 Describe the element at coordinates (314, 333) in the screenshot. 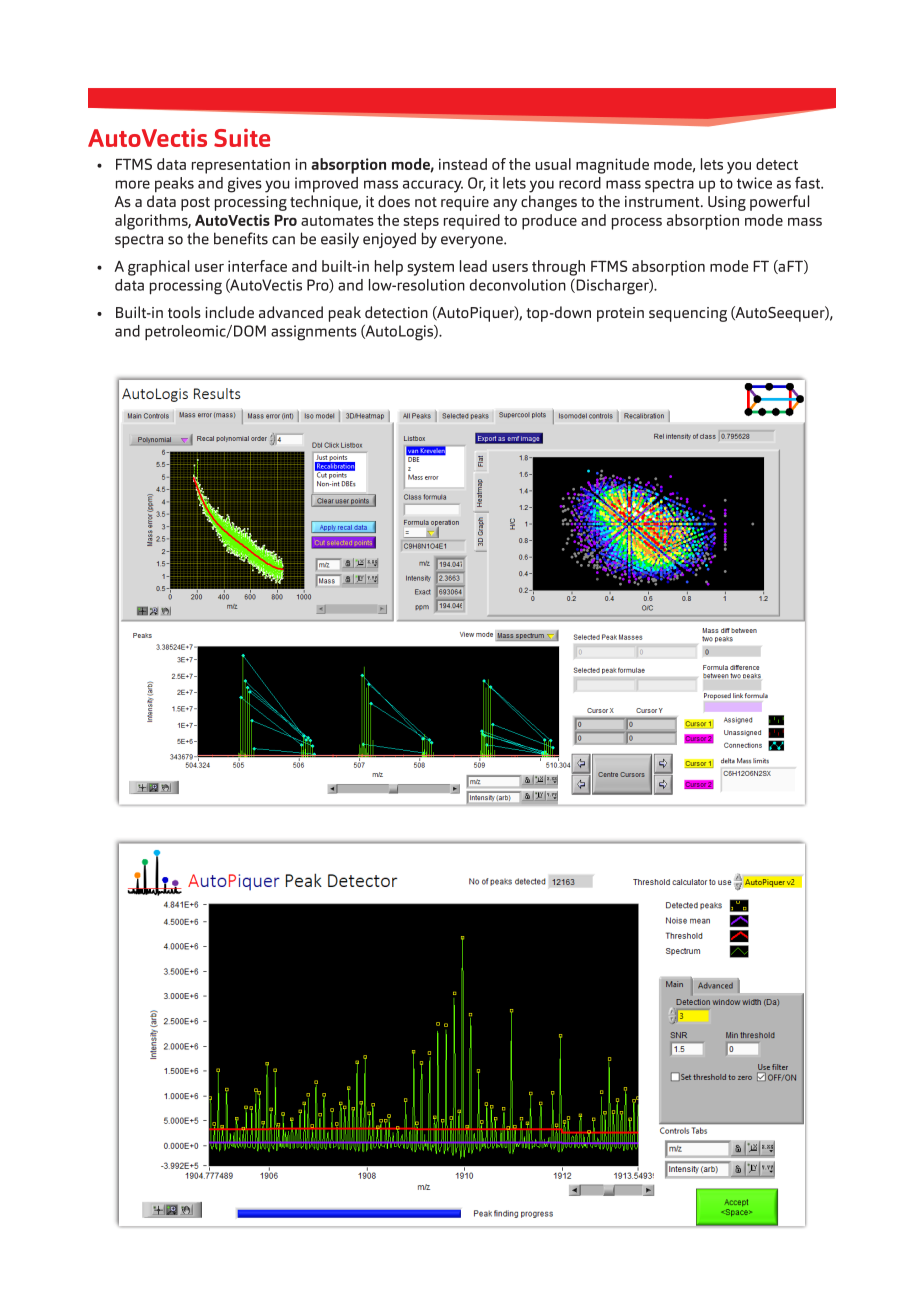

I see `assignments` at that location.
